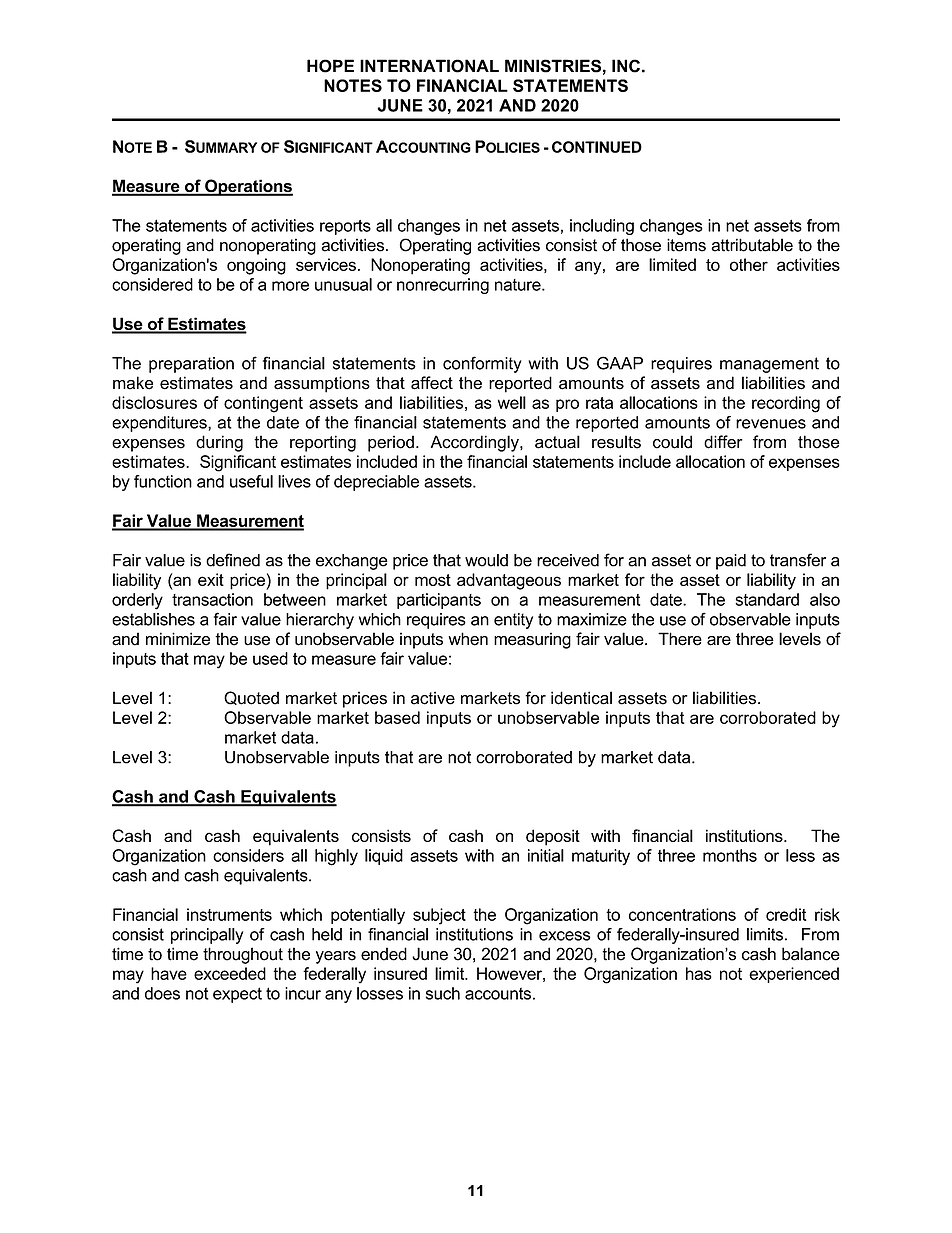  Describe the element at coordinates (597, 147) in the image. I see `CONTINUED` at that location.
